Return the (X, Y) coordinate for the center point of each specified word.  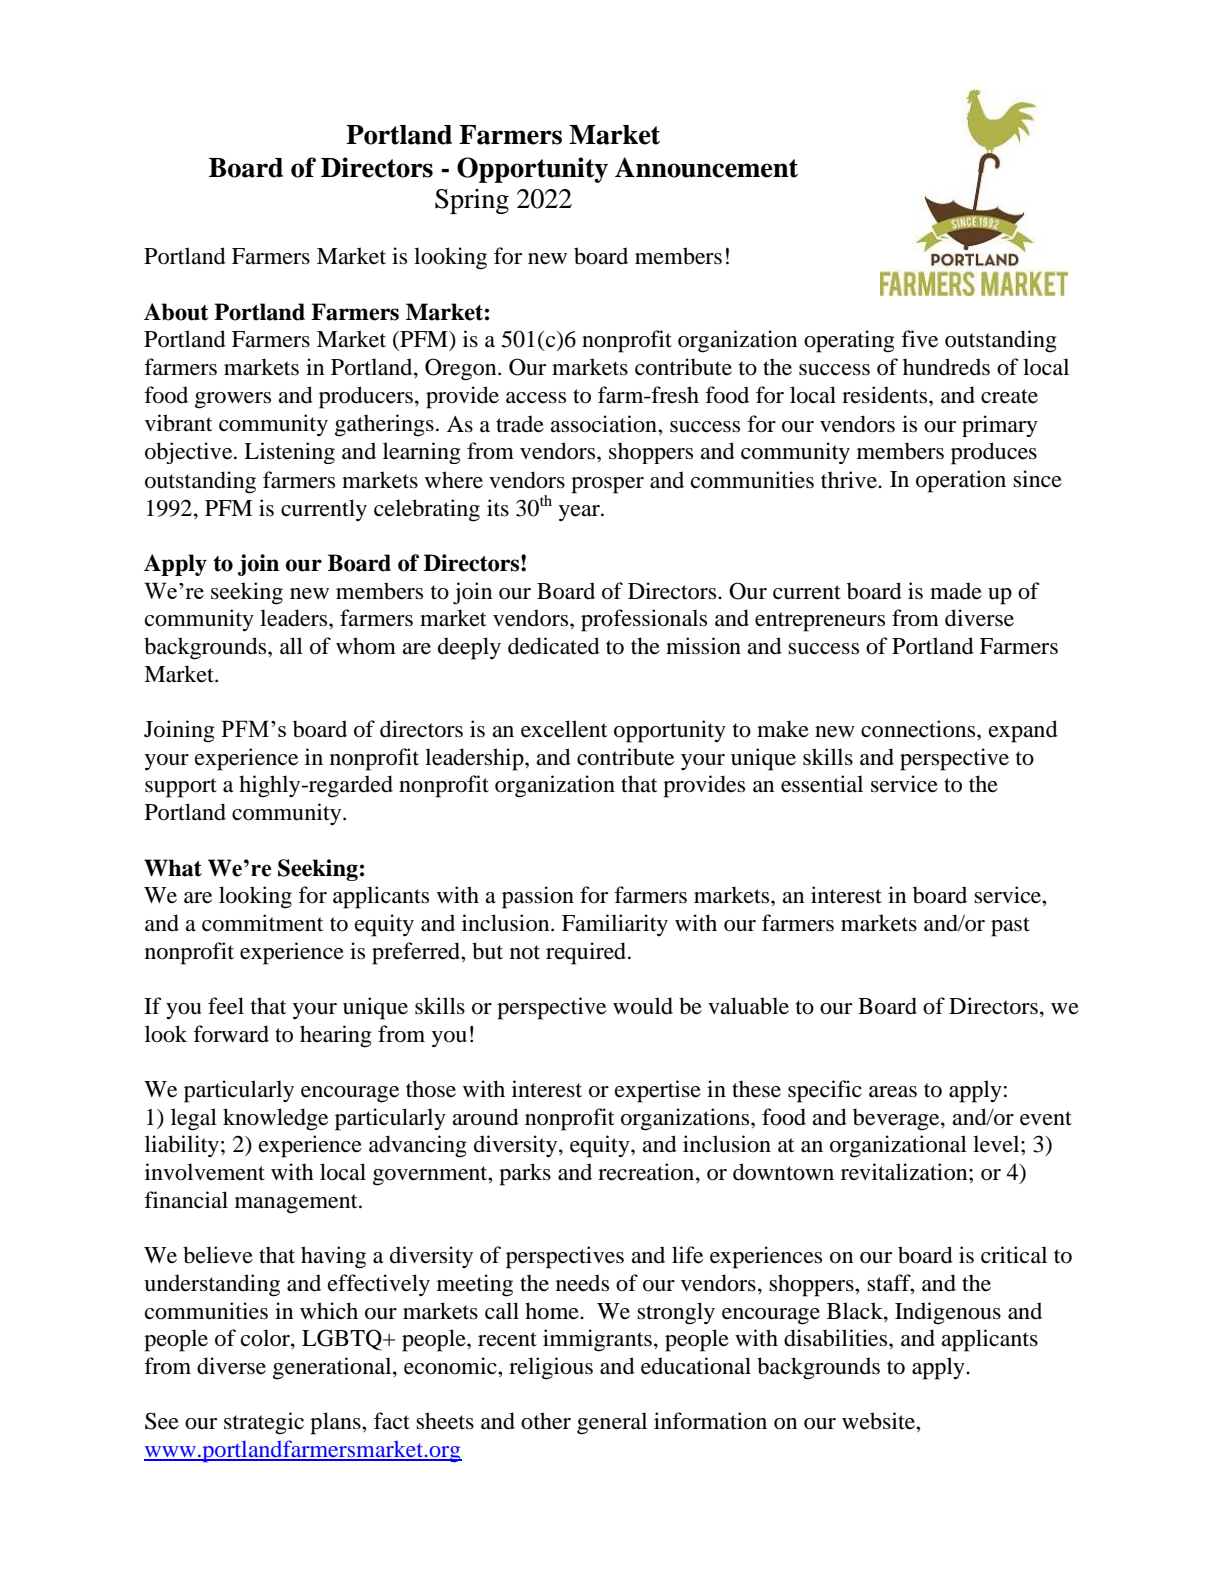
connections (919, 729)
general (612, 1423)
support (181, 788)
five (919, 339)
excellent (564, 729)
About (176, 312)
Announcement (706, 167)
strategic (264, 1423)
